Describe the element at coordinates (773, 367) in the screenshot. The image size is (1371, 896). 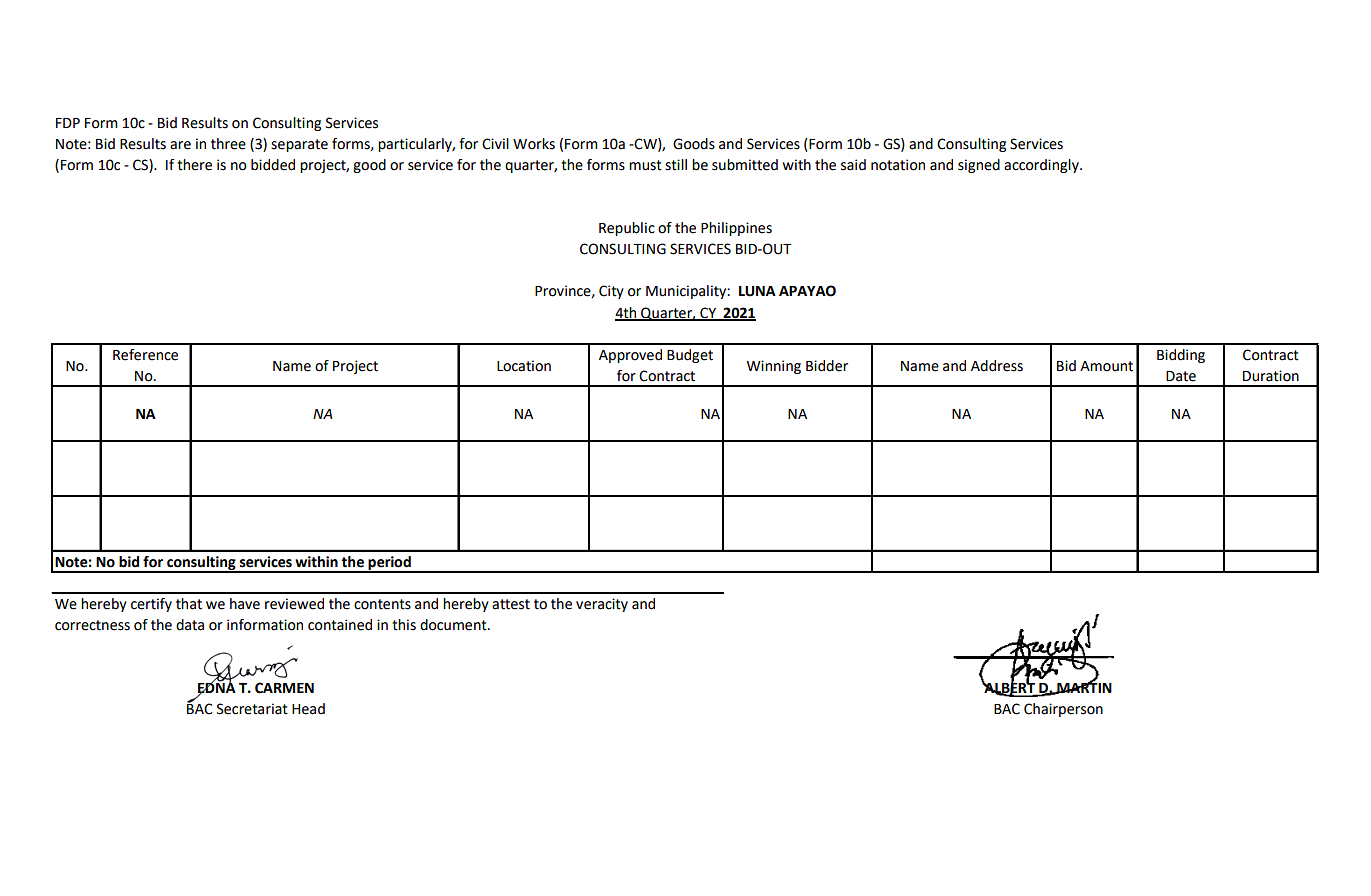
I see `Winning` at that location.
